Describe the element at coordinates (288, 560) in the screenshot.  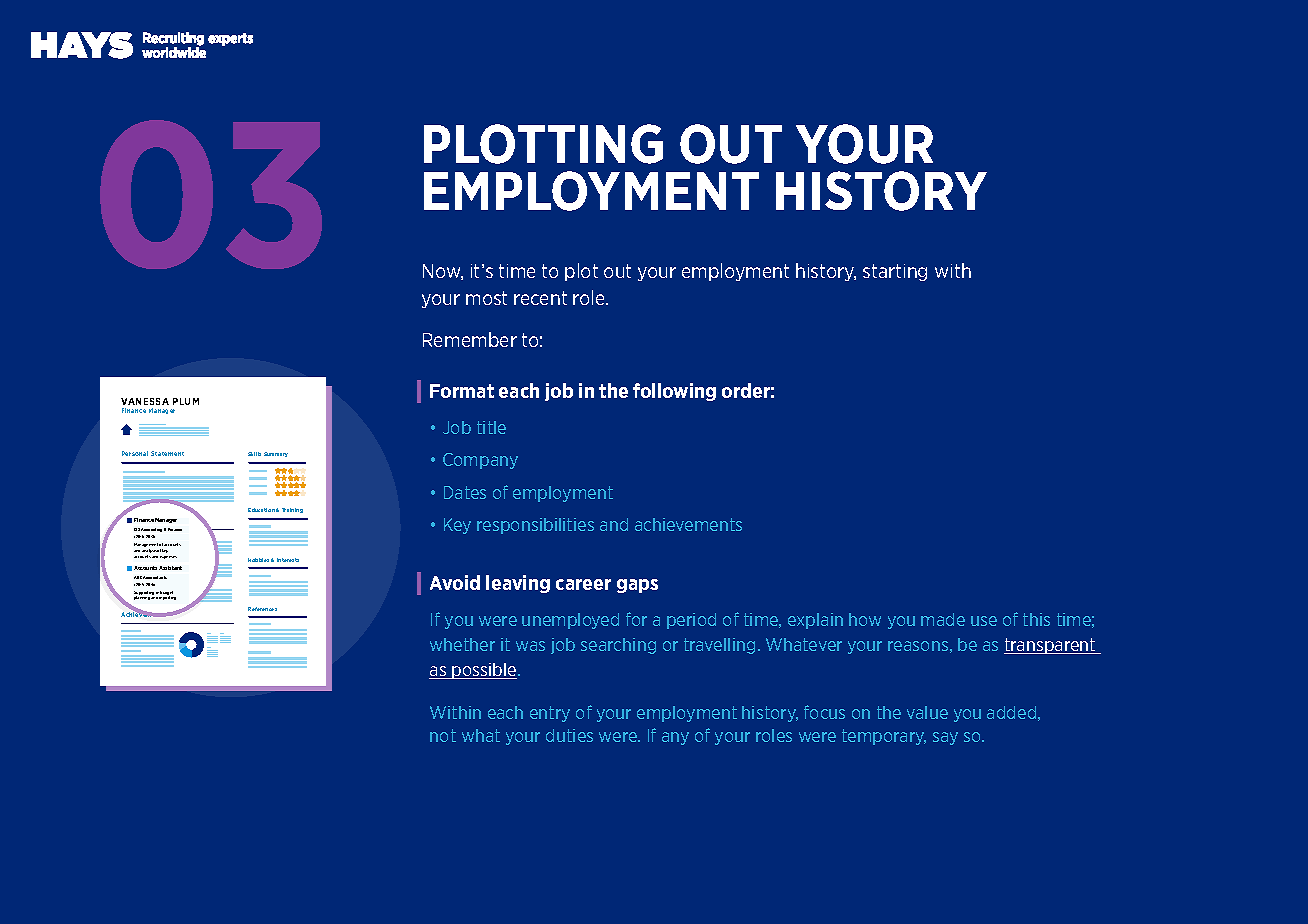
I see `Interests` at that location.
